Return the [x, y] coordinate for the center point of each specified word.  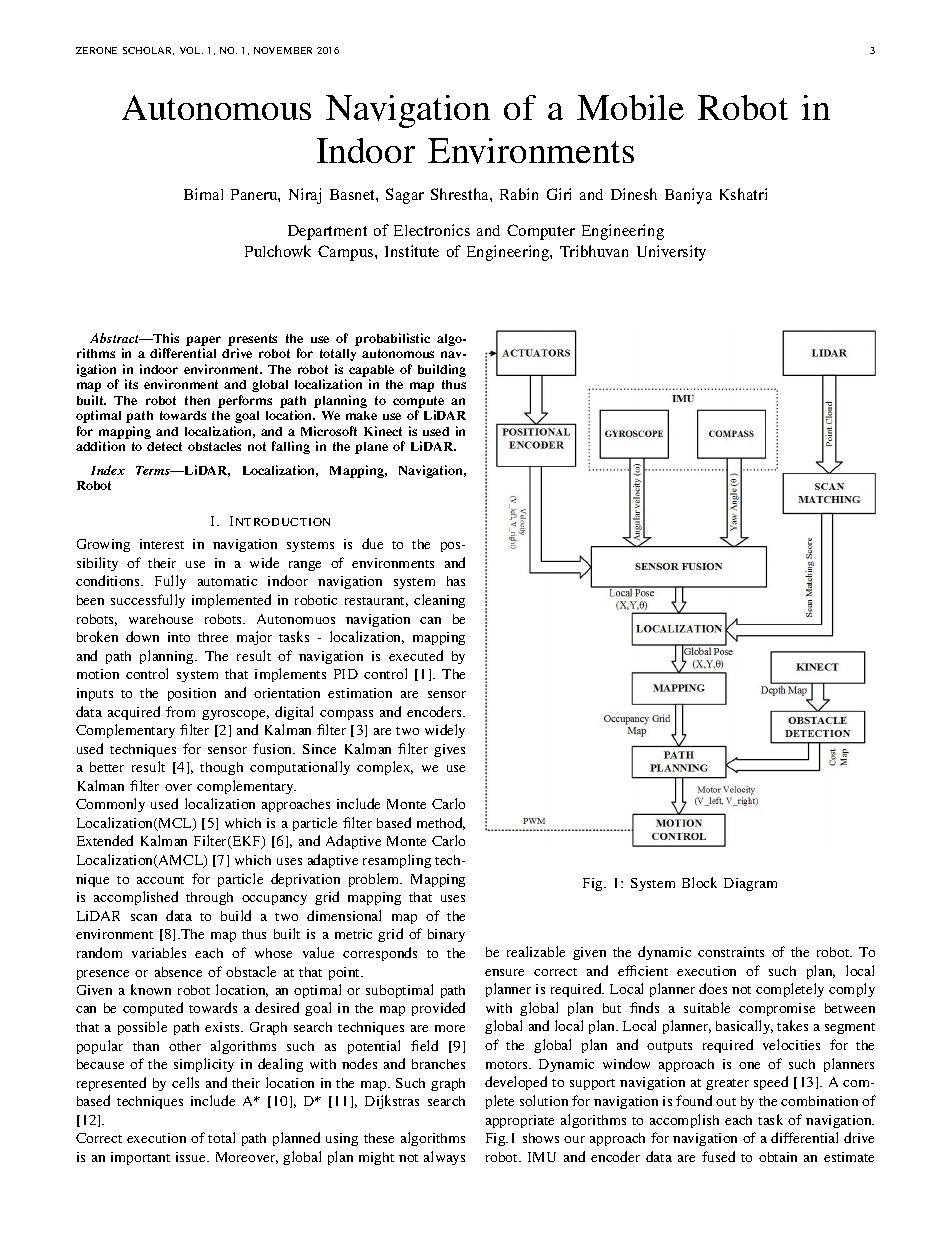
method [441, 823]
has [456, 581]
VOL [191, 50]
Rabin [519, 194]
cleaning [439, 601]
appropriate [520, 1121]
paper [203, 342]
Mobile [630, 107]
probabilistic [392, 339]
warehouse [161, 619]
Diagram [750, 884]
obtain [778, 1157]
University [671, 253]
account [160, 880]
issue [192, 1157]
